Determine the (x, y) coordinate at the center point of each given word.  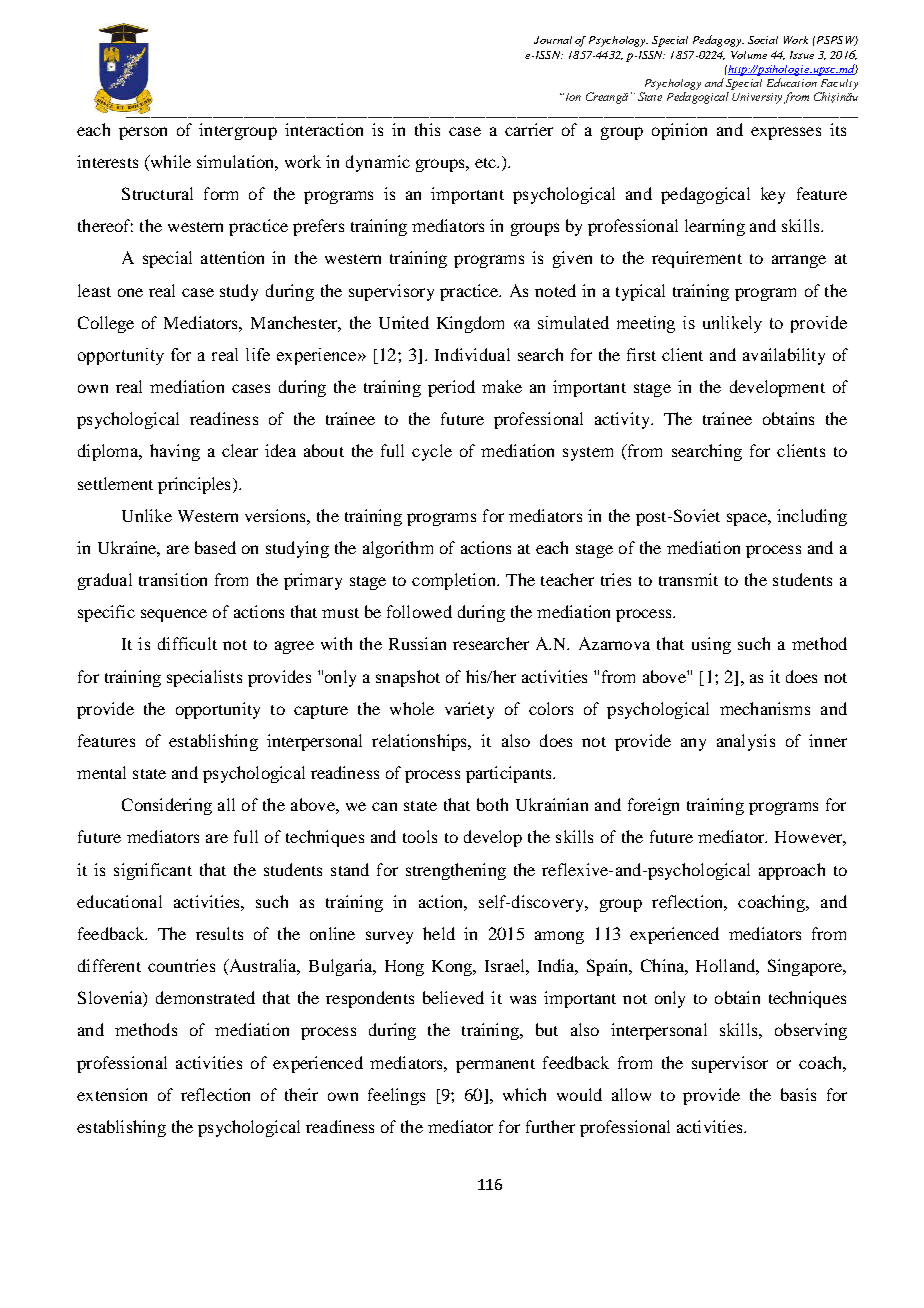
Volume (749, 55)
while (169, 163)
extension (112, 1094)
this (427, 129)
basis (798, 1094)
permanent (495, 1066)
